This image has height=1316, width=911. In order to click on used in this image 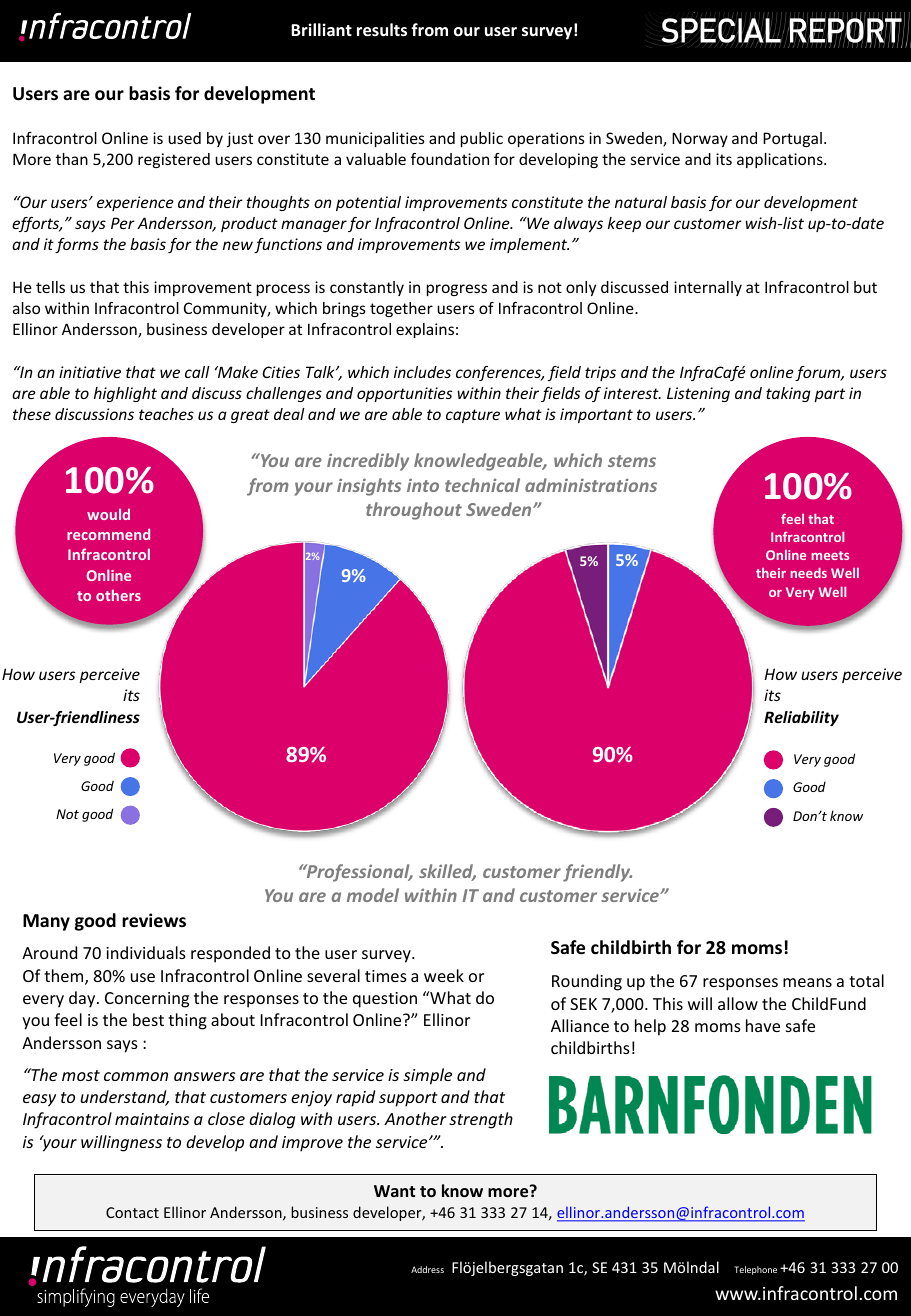, I will do `click(184, 138)`.
